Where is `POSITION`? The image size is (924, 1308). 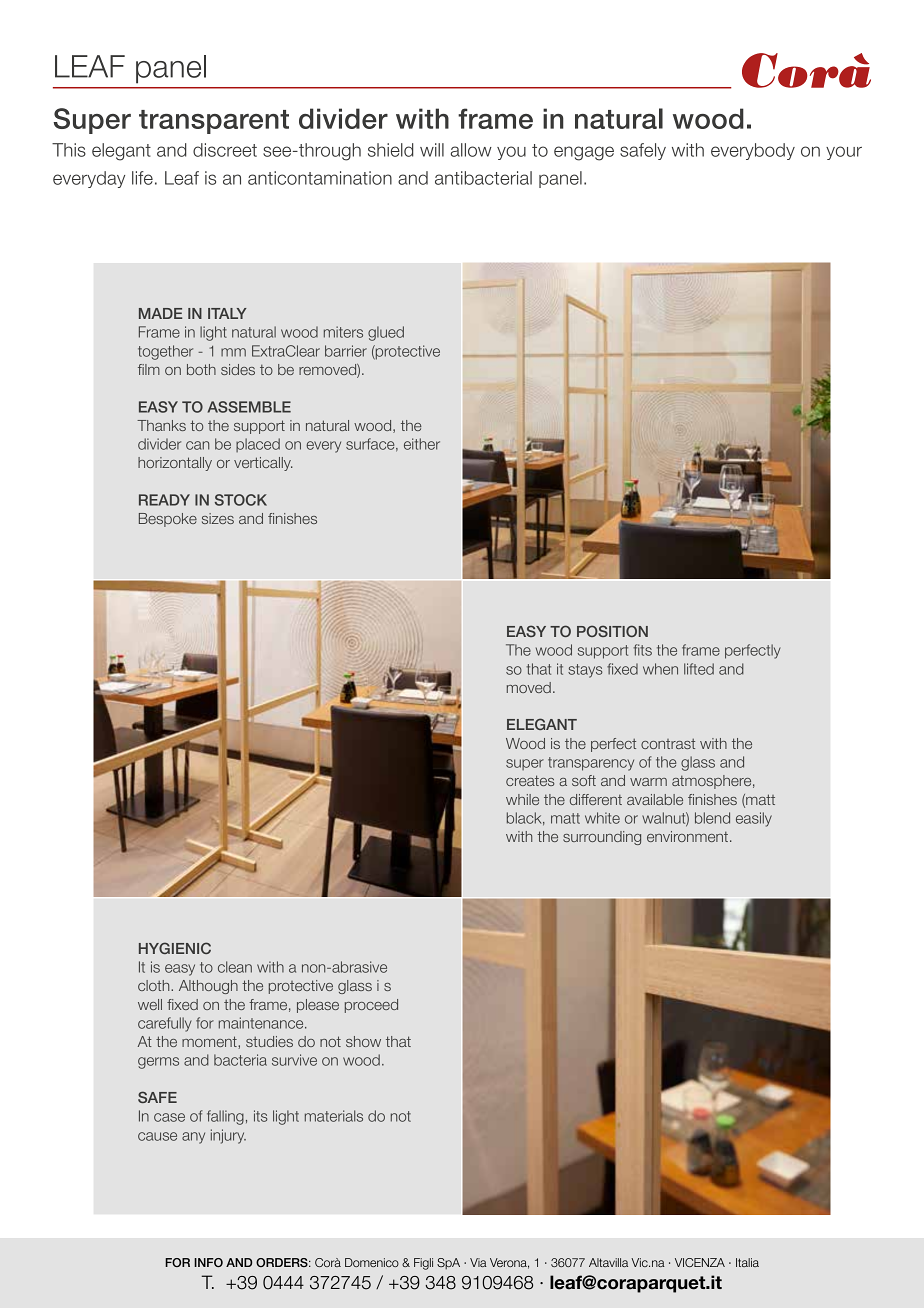
POSITION is located at coordinates (612, 631).
